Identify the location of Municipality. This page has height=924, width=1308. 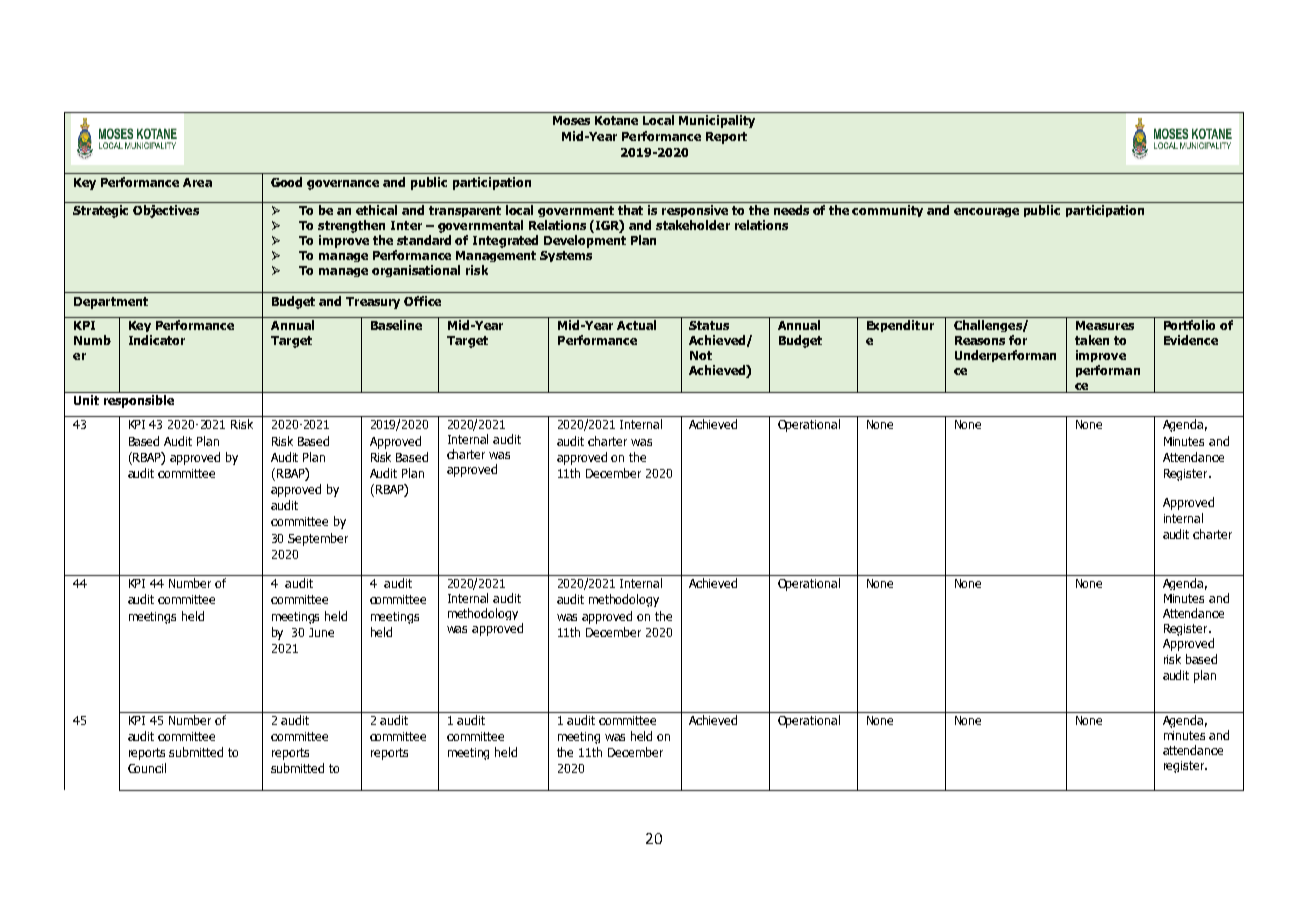
(717, 121).
